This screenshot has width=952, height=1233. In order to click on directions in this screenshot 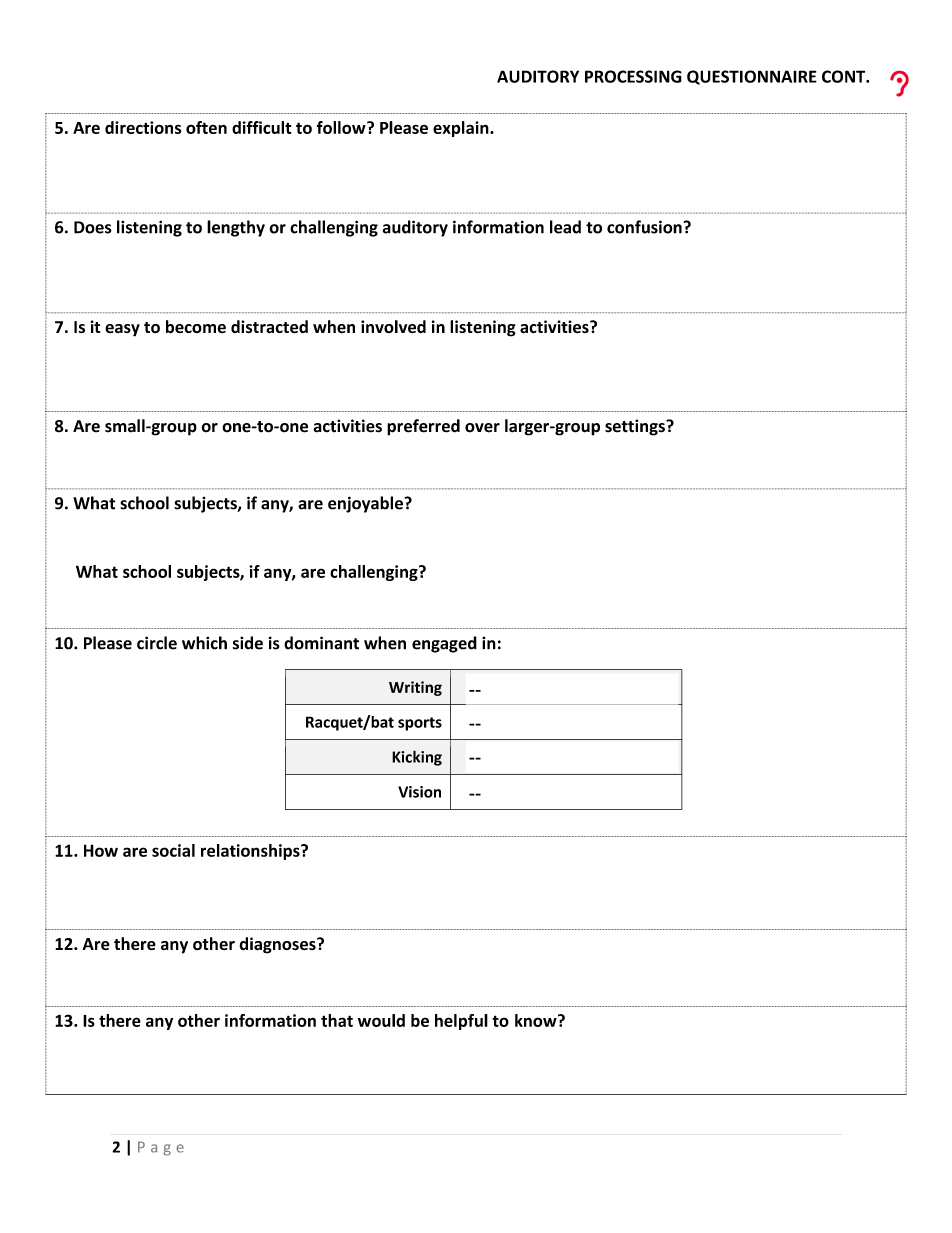, I will do `click(143, 127)`.
